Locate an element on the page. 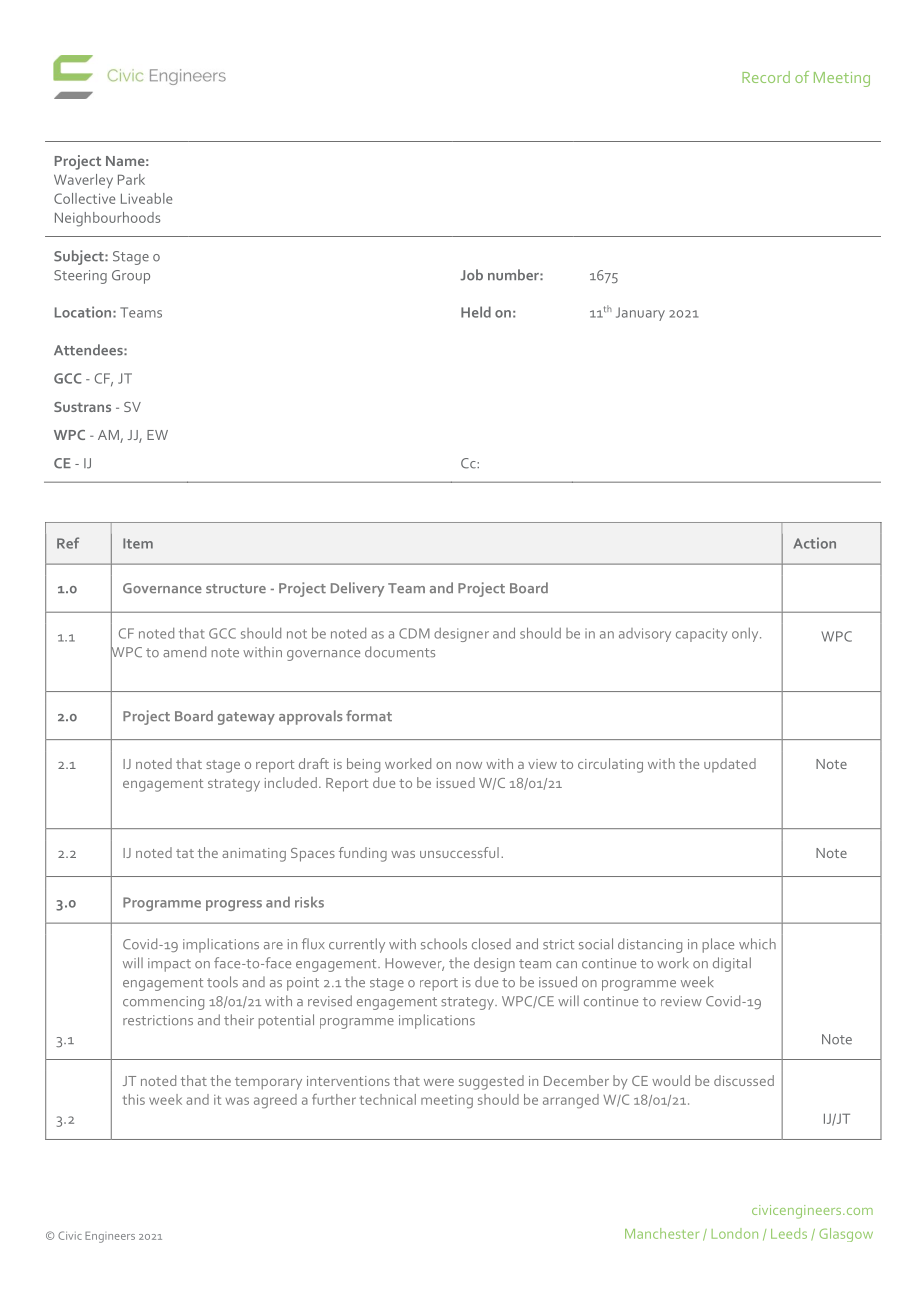 The height and width of the page is (1307, 924). technical is located at coordinates (388, 1099).
